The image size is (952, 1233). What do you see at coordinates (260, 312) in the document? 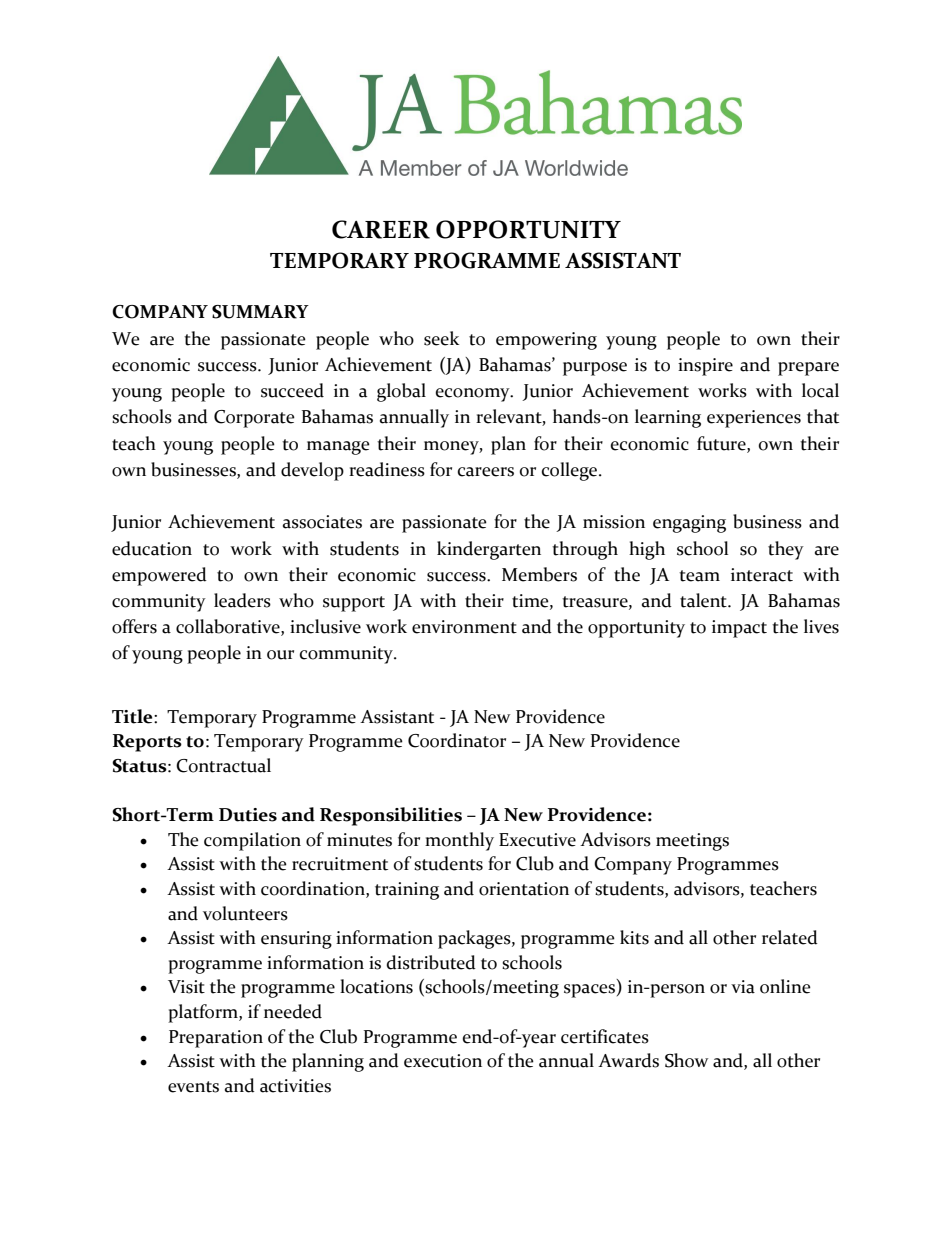
I see `SUMMARY` at bounding box center [260, 312].
